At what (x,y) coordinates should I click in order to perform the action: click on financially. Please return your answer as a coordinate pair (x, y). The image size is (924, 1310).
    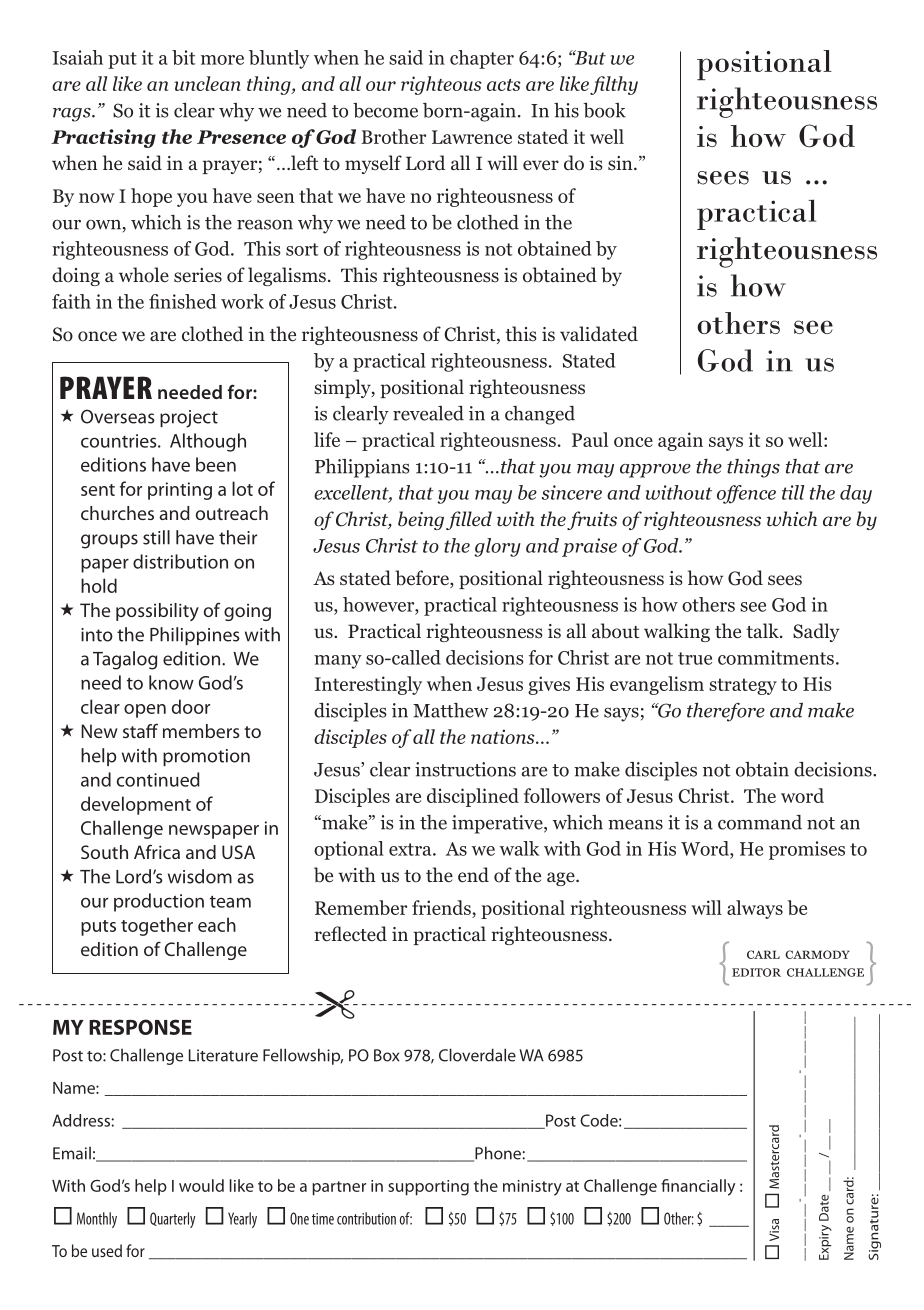
    Looking at the image, I should click on (698, 1187).
